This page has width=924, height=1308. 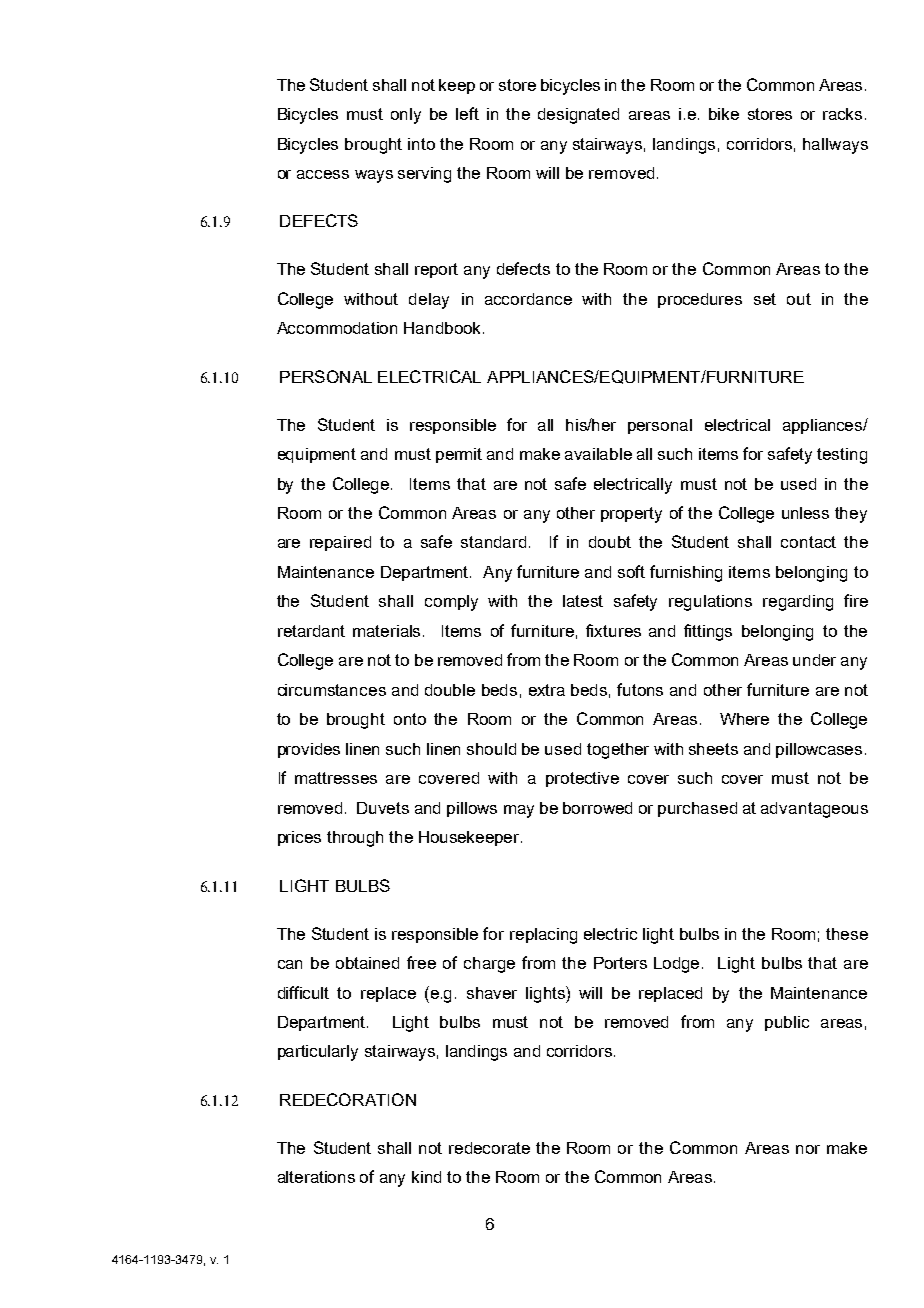 I want to click on Accommodation, so click(x=337, y=328).
